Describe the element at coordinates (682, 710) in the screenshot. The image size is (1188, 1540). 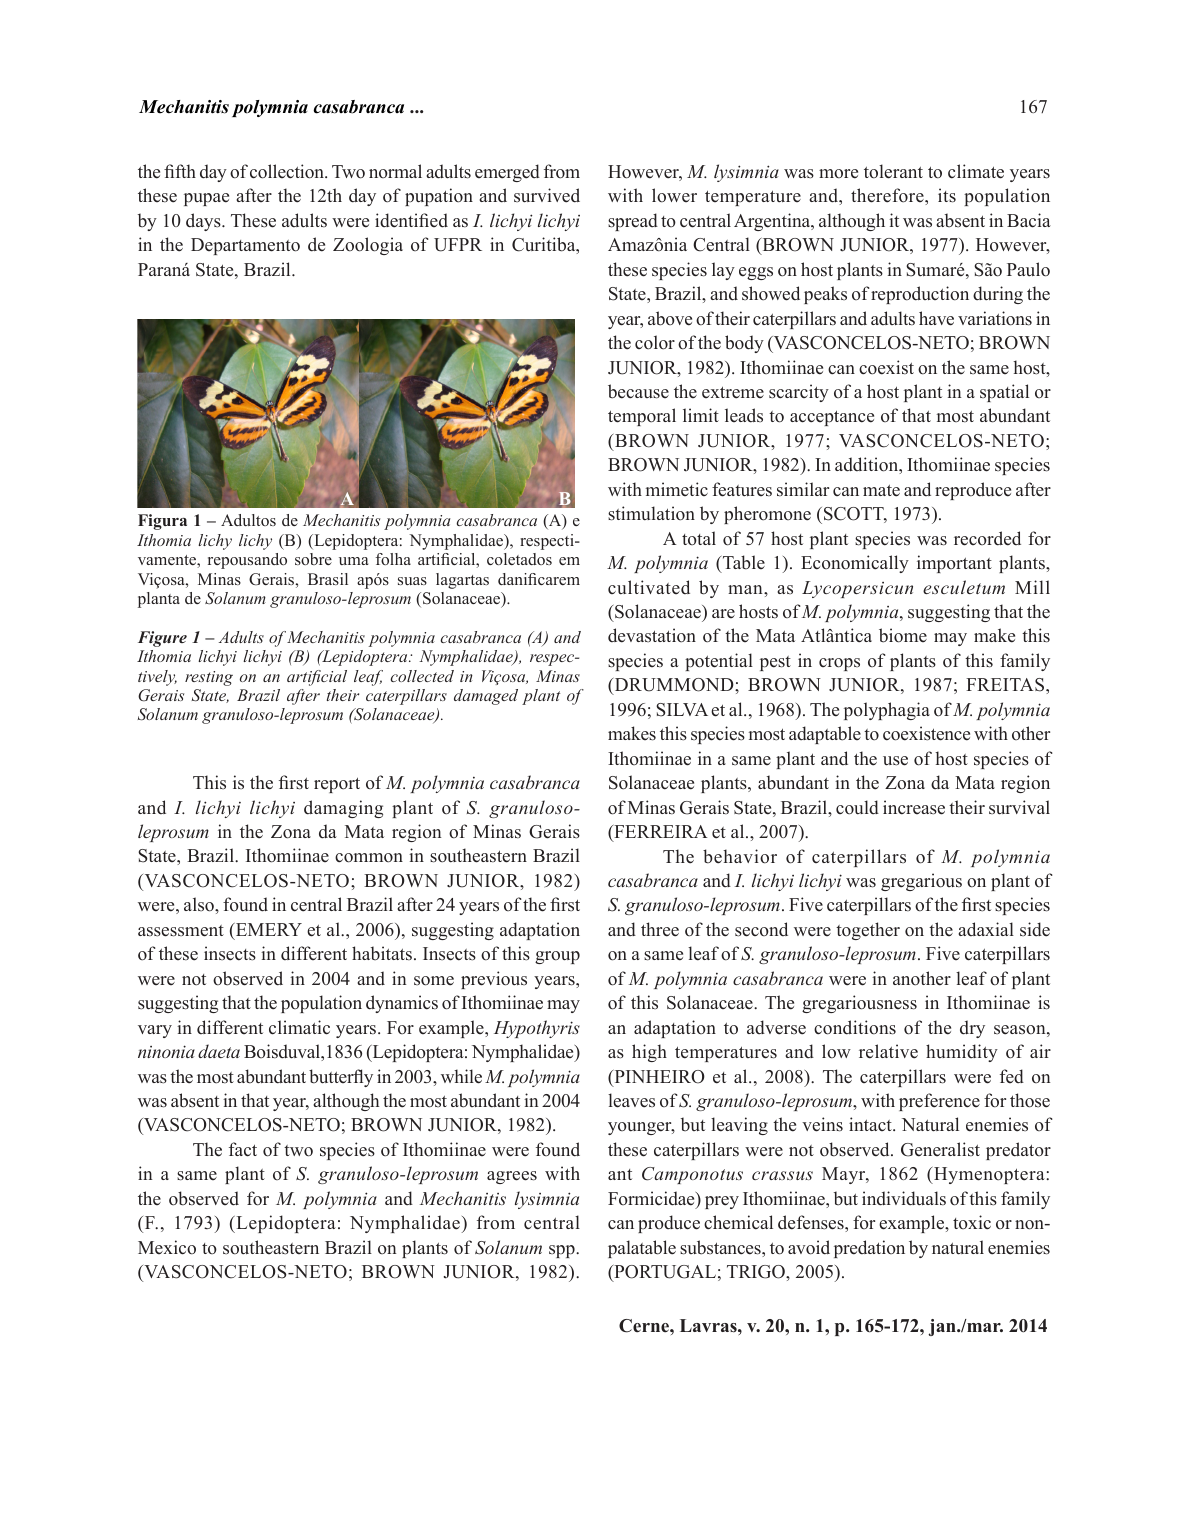
I see `SILVA` at that location.
